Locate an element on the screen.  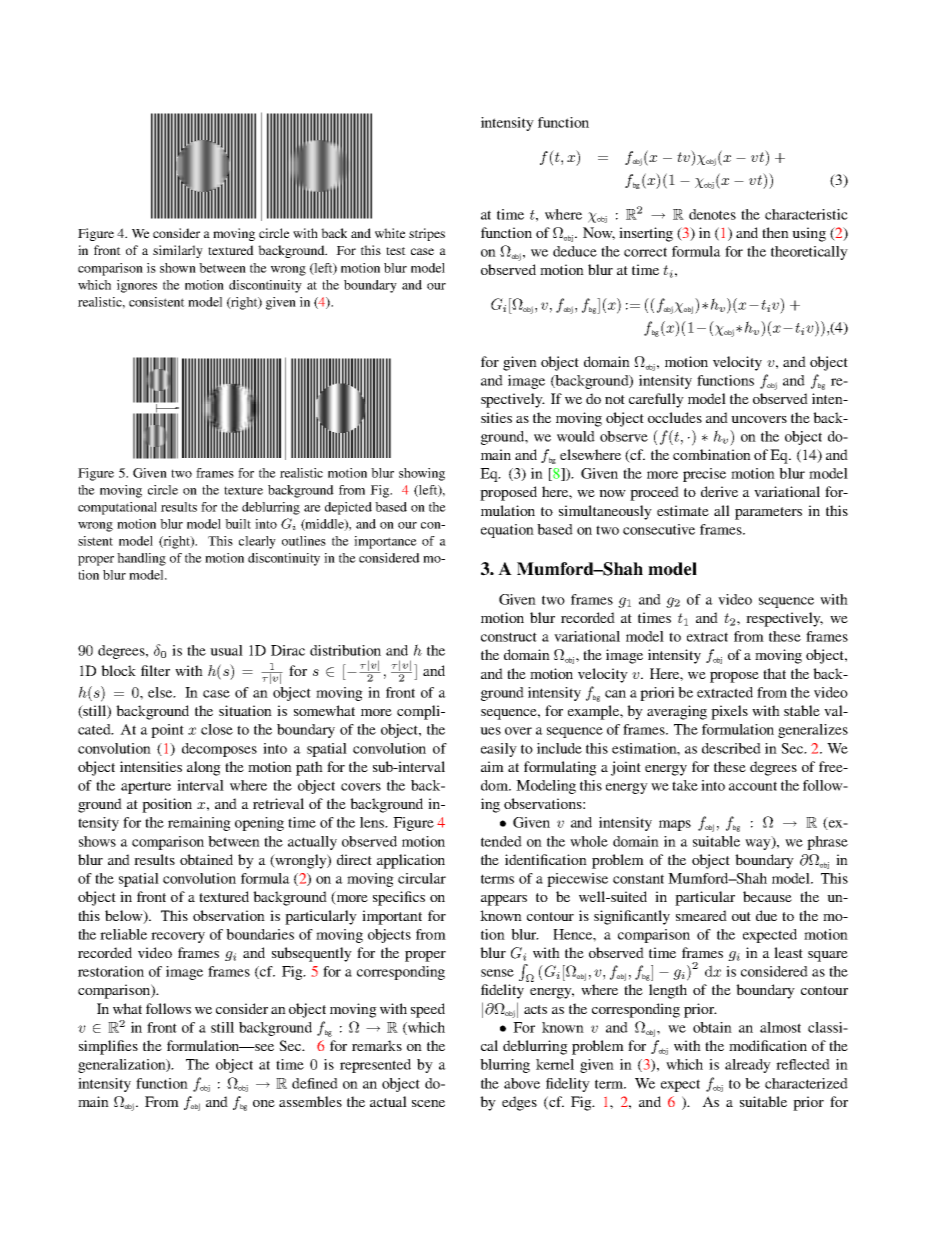
scene is located at coordinates (428, 1103).
